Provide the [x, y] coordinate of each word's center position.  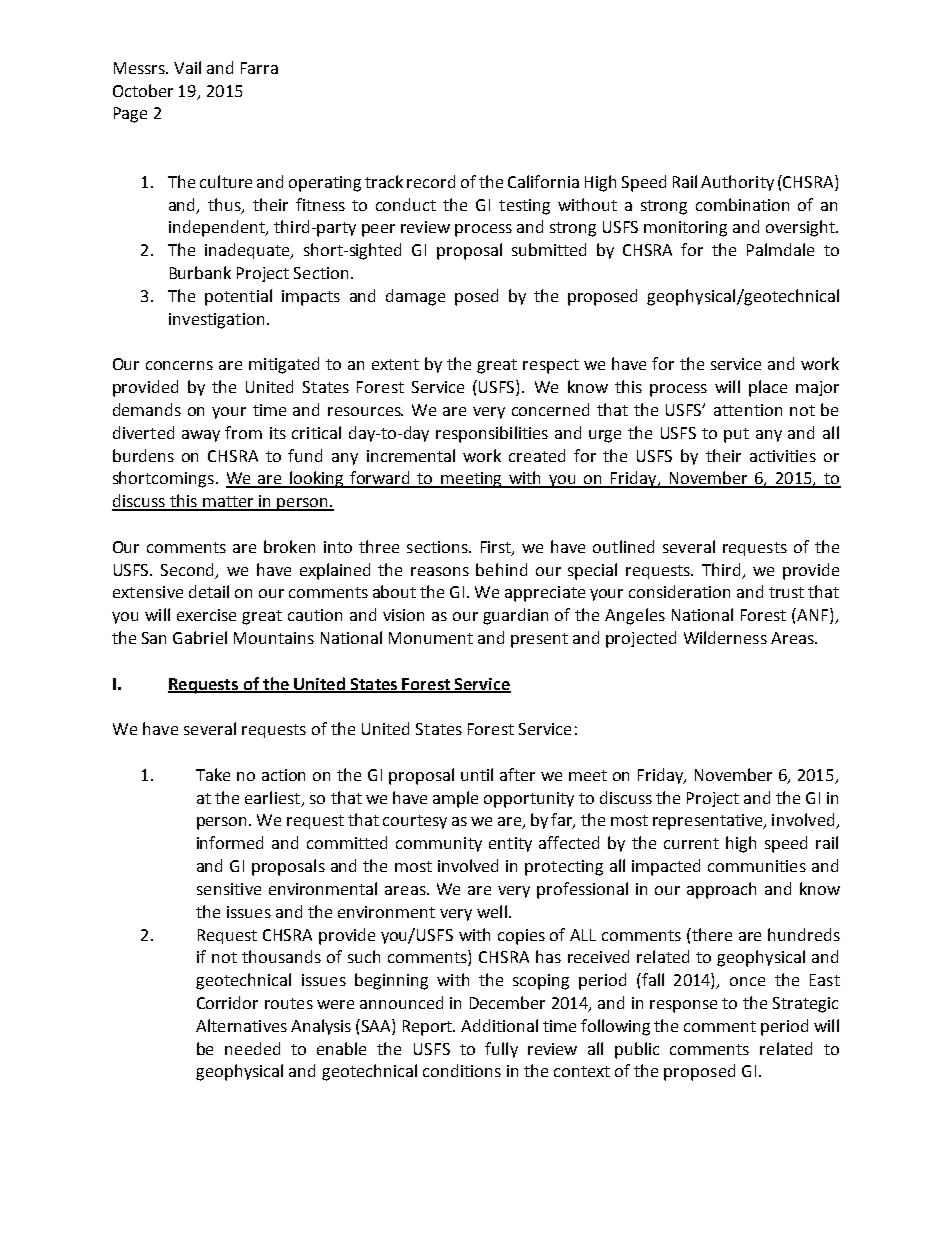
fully [501, 1050]
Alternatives [241, 1025]
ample [455, 799]
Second [189, 570]
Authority [737, 183]
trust [786, 592]
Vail [187, 67]
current [691, 843]
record [431, 181]
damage [415, 297]
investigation [216, 321]
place [768, 388]
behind [501, 569]
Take [213, 774]
